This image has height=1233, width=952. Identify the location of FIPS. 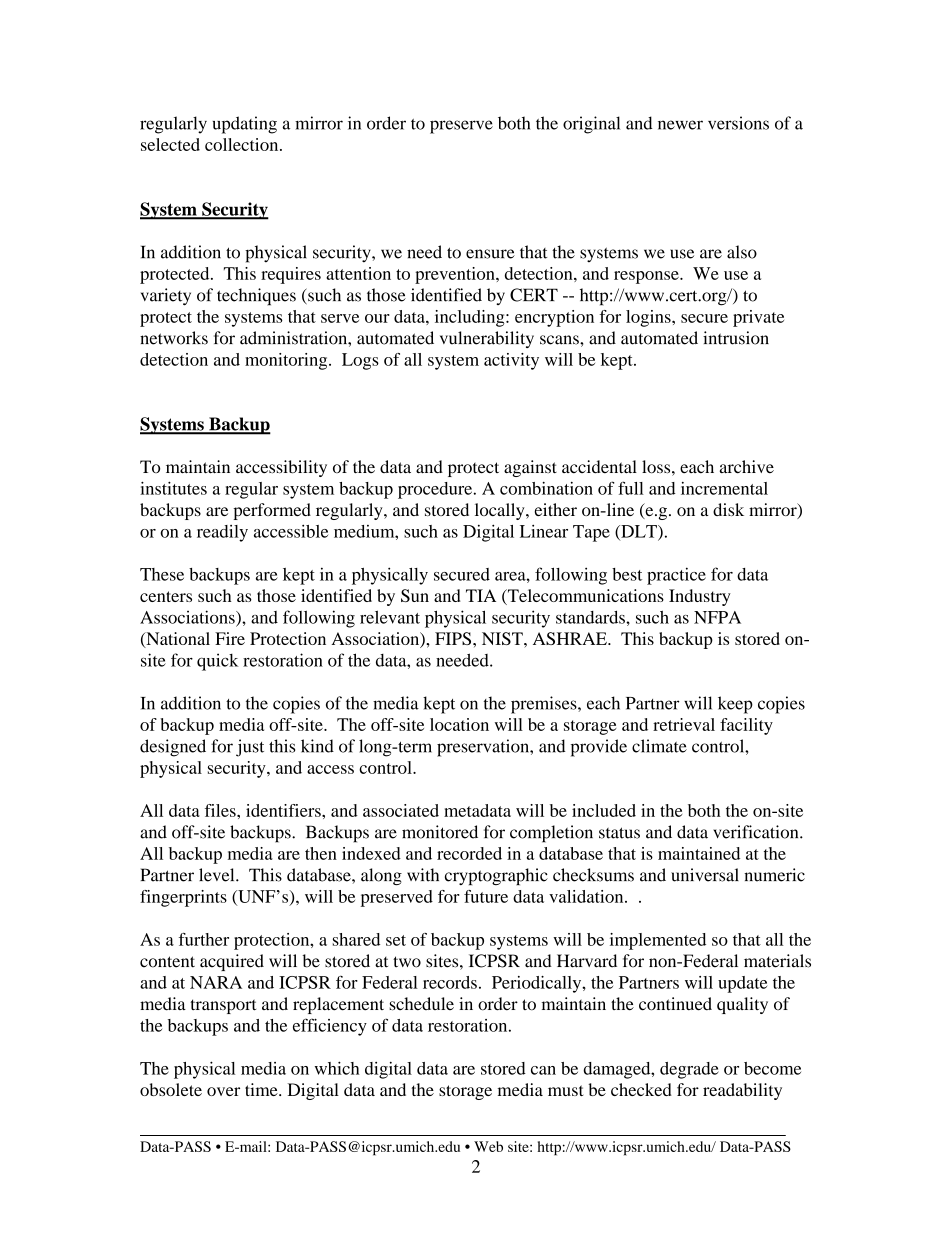
(454, 638).
